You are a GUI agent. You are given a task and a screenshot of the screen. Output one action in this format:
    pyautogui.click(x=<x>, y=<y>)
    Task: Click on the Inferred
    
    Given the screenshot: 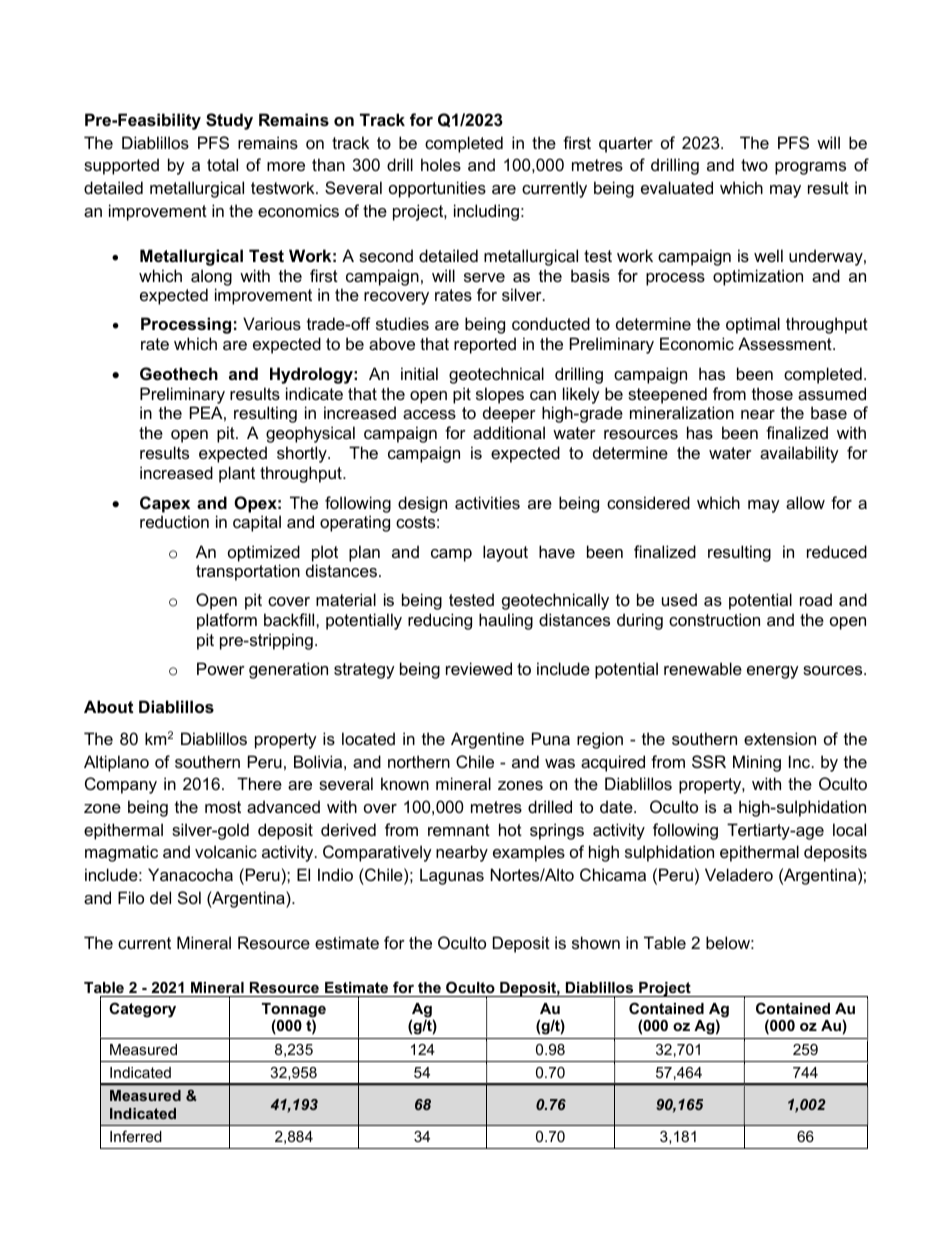 What is the action you would take?
    pyautogui.click(x=136, y=1136)
